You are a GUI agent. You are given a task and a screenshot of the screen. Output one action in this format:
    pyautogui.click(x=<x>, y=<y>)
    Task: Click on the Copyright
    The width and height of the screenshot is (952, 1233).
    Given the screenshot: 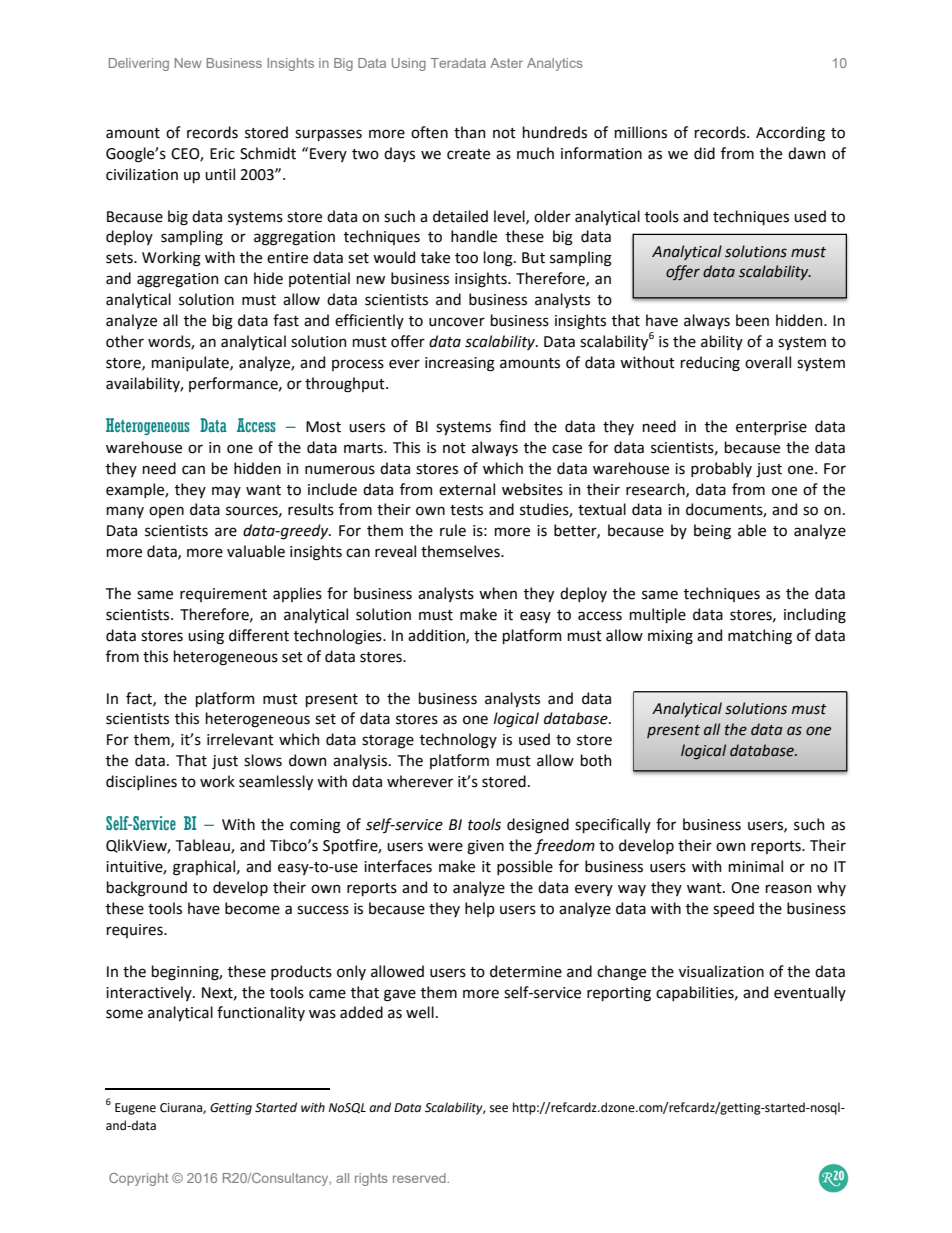 What is the action you would take?
    pyautogui.click(x=139, y=1179)
